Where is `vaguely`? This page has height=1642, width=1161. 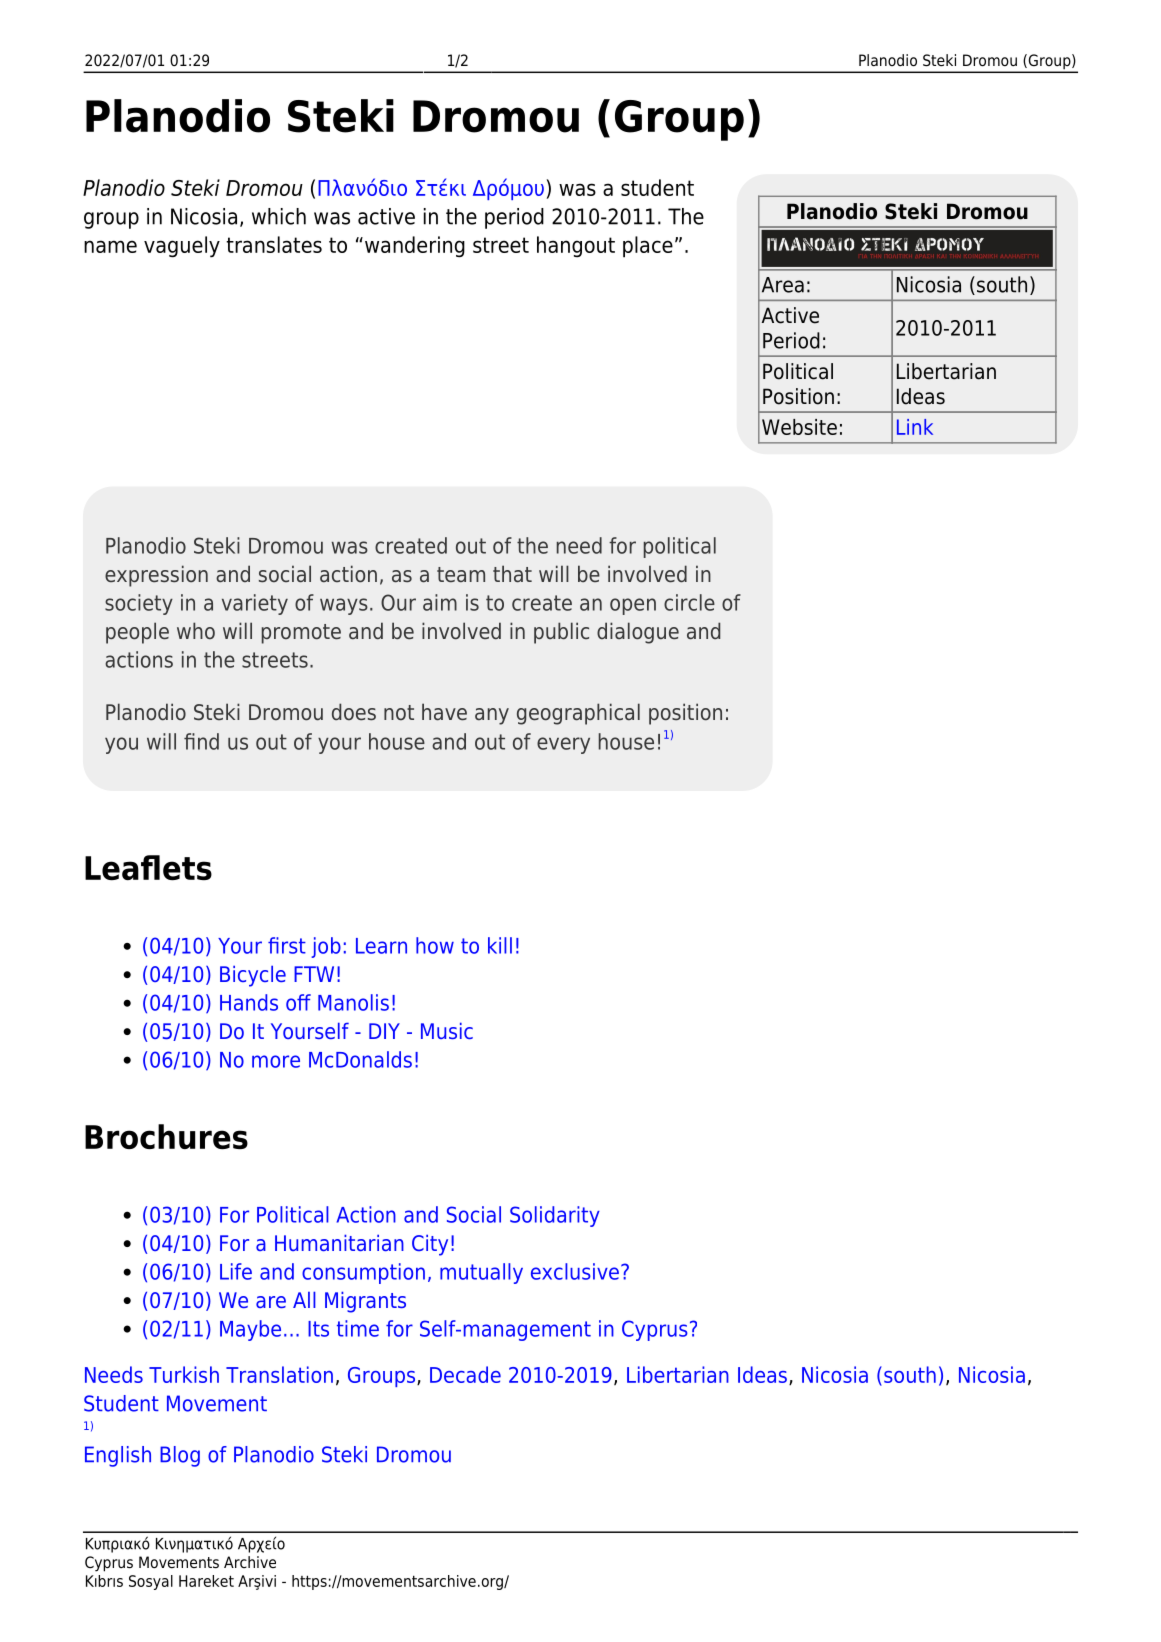 vaguely is located at coordinates (182, 247).
